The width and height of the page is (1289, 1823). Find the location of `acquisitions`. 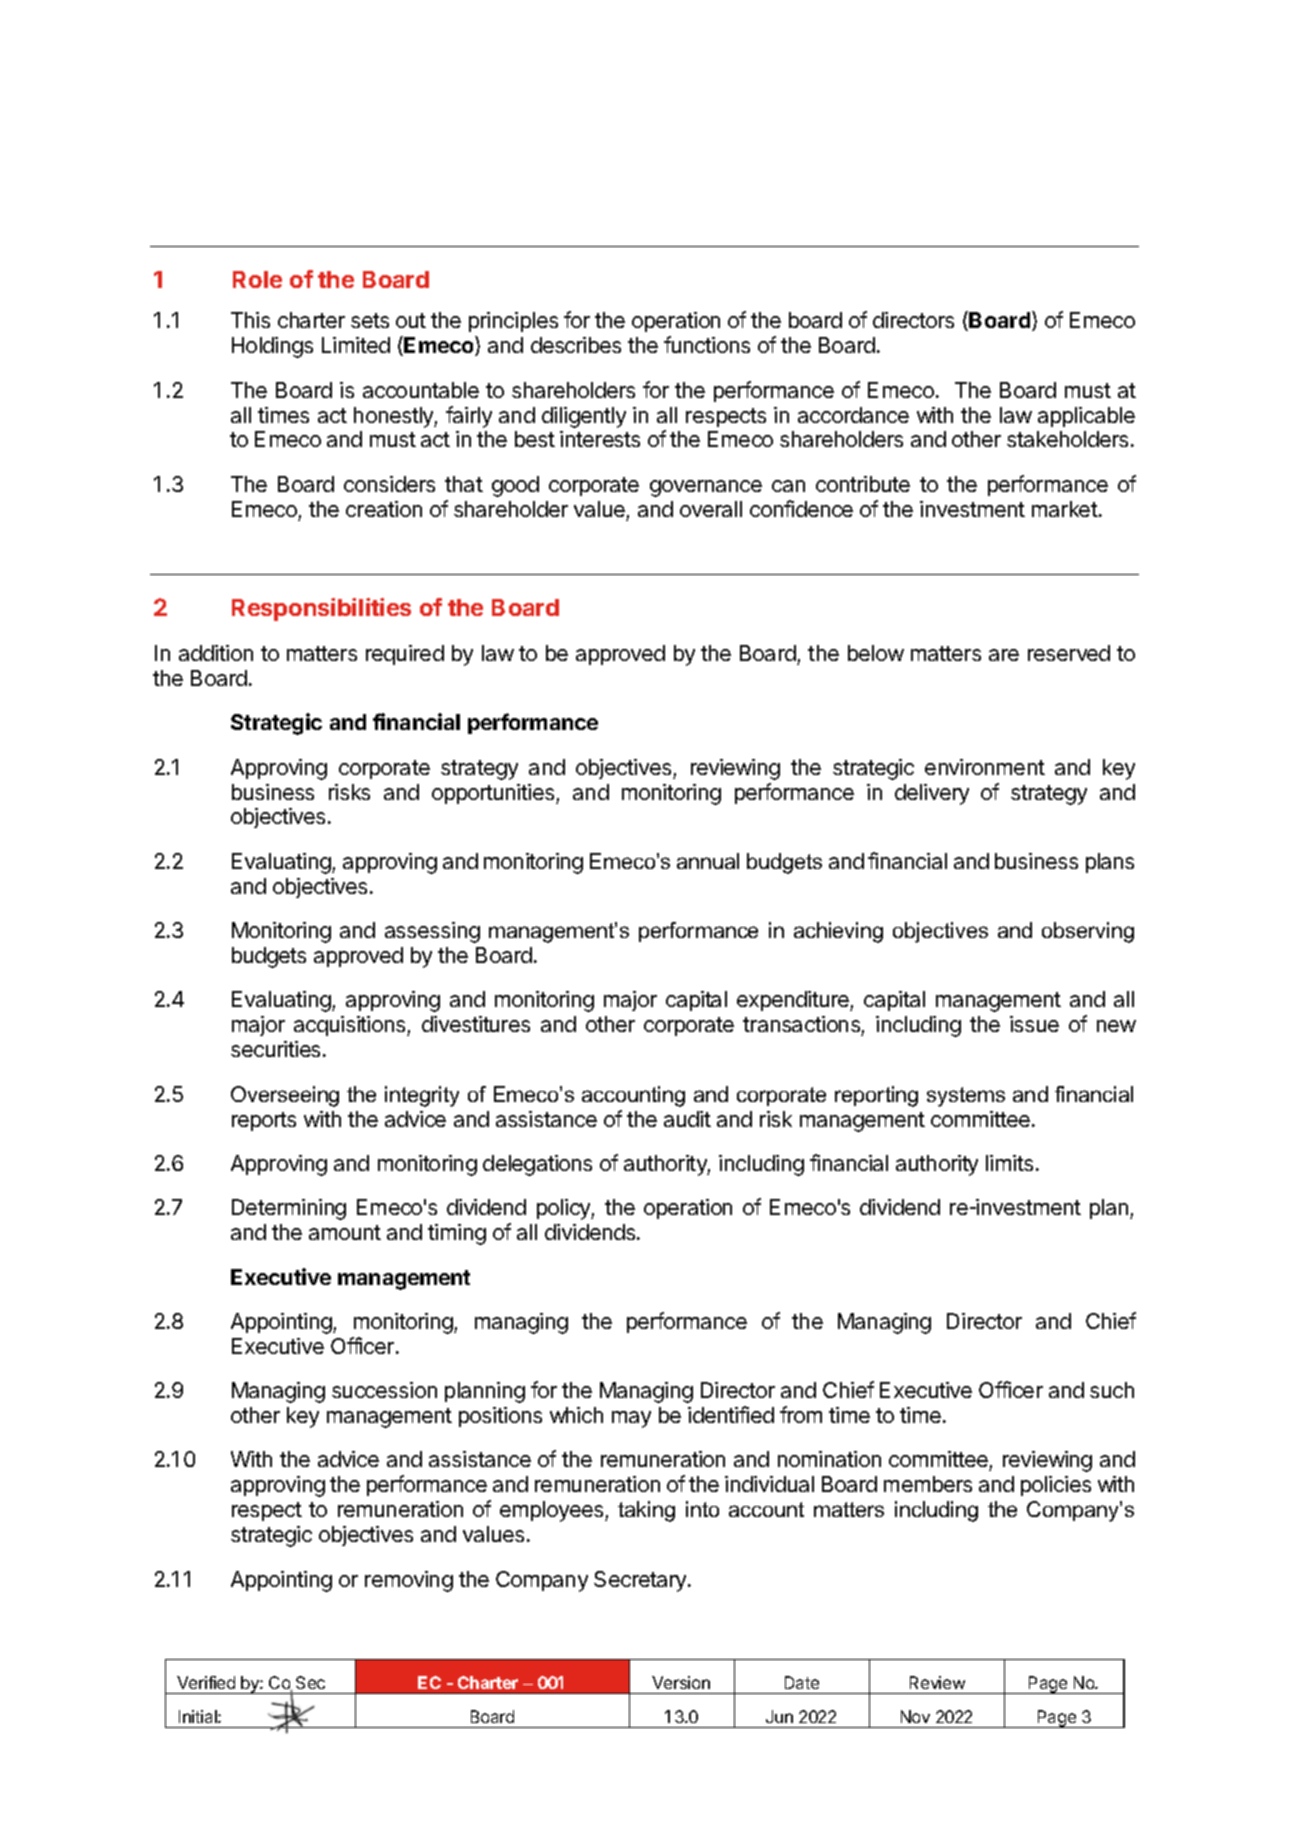

acquisitions is located at coordinates (351, 1026).
